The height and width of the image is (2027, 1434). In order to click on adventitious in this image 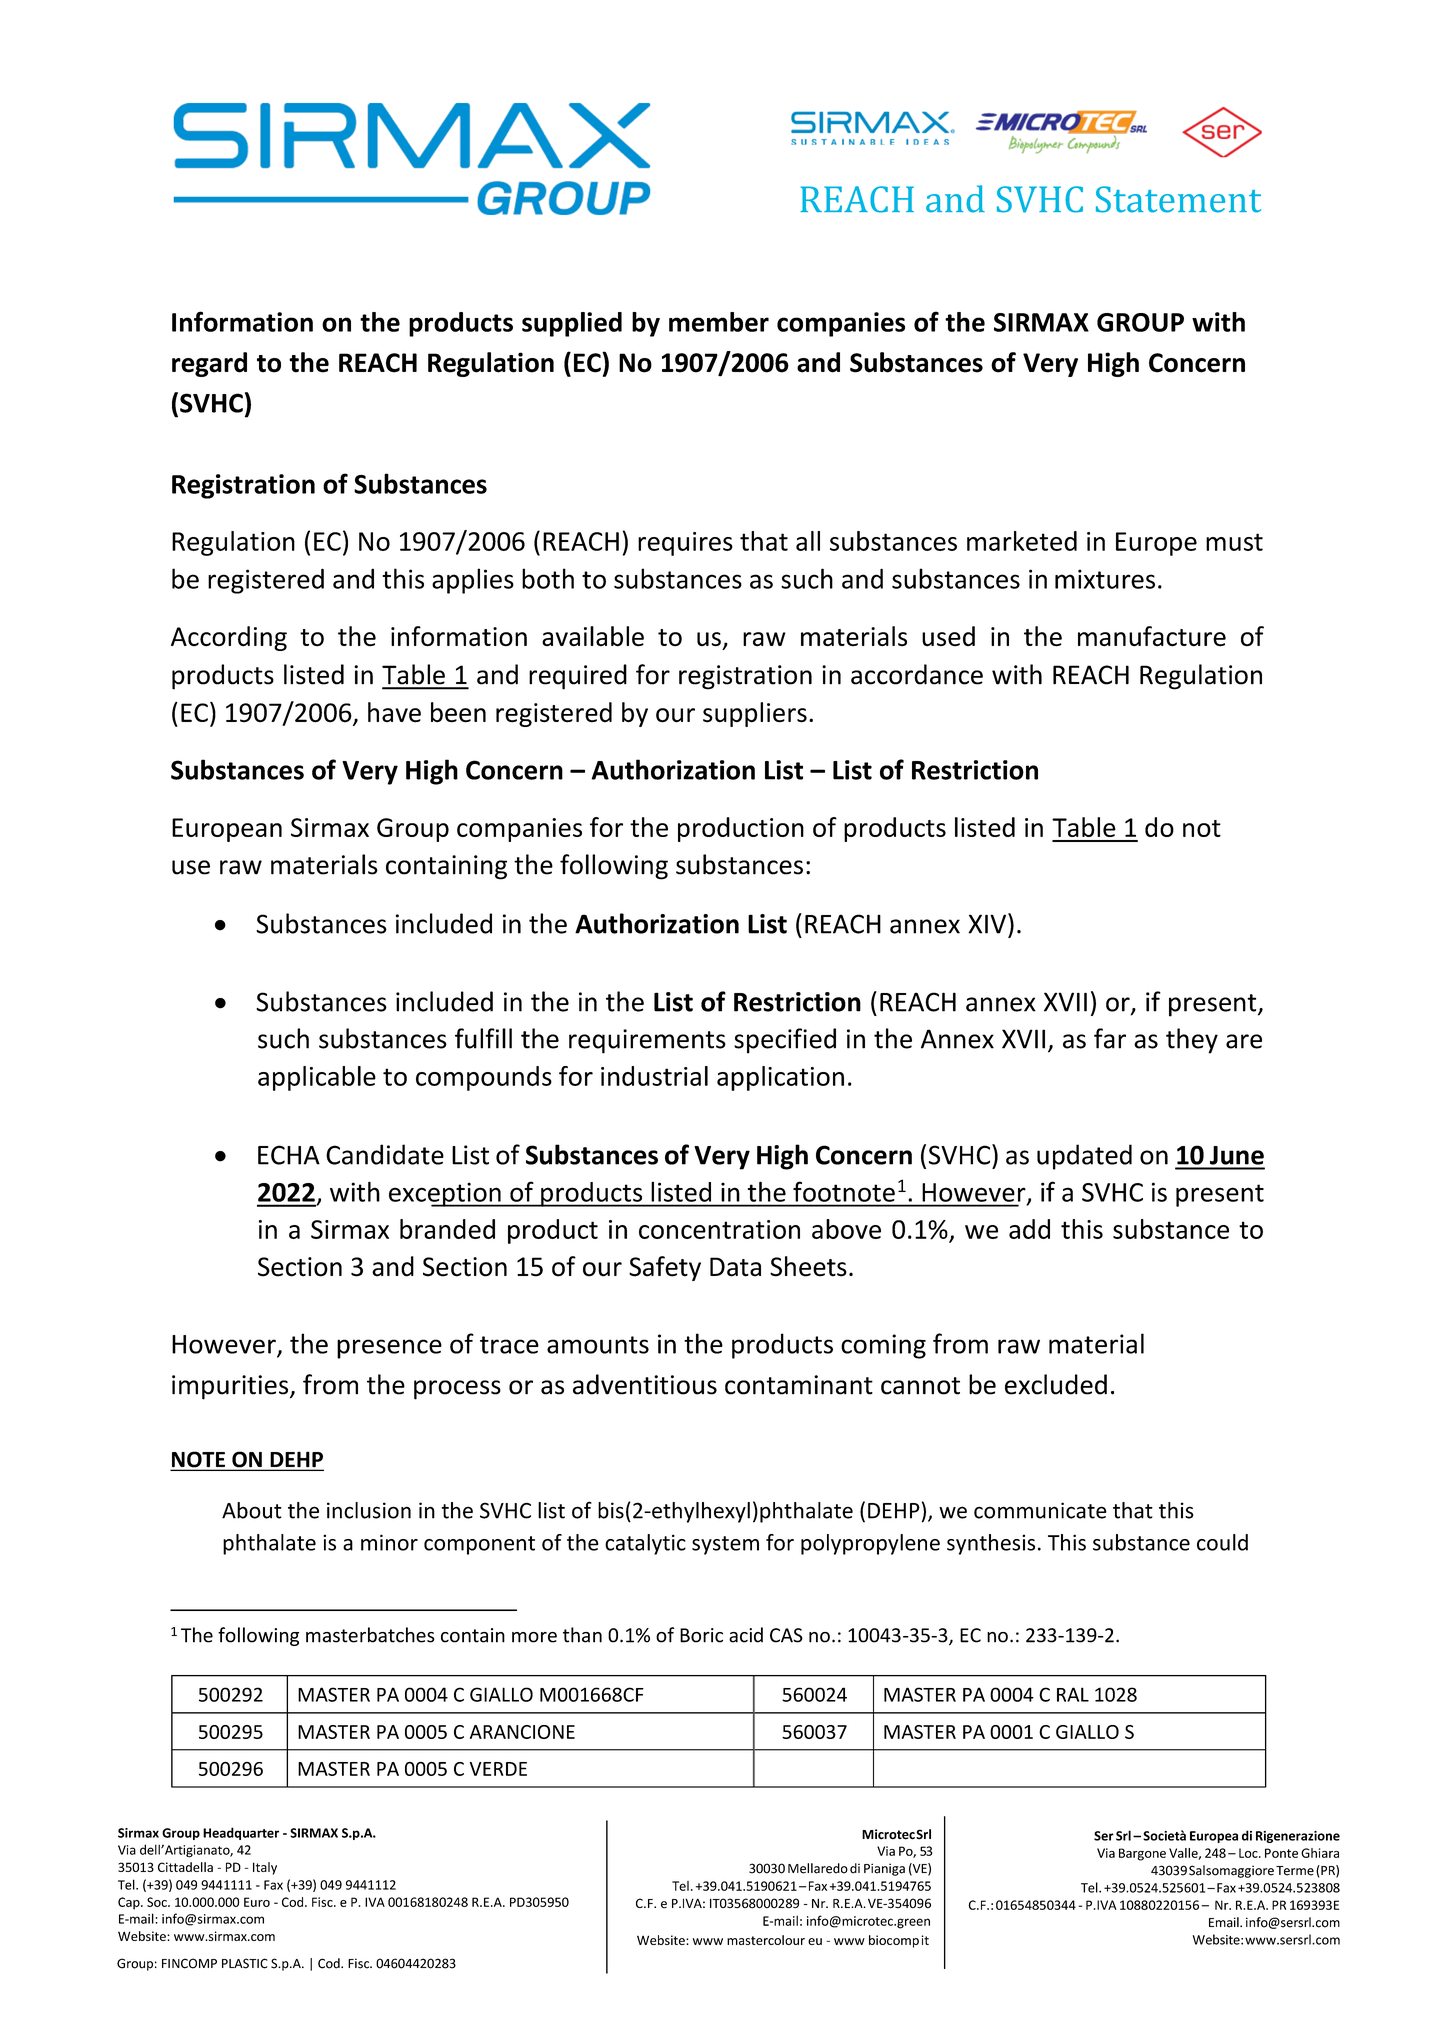, I will do `click(645, 1384)`.
